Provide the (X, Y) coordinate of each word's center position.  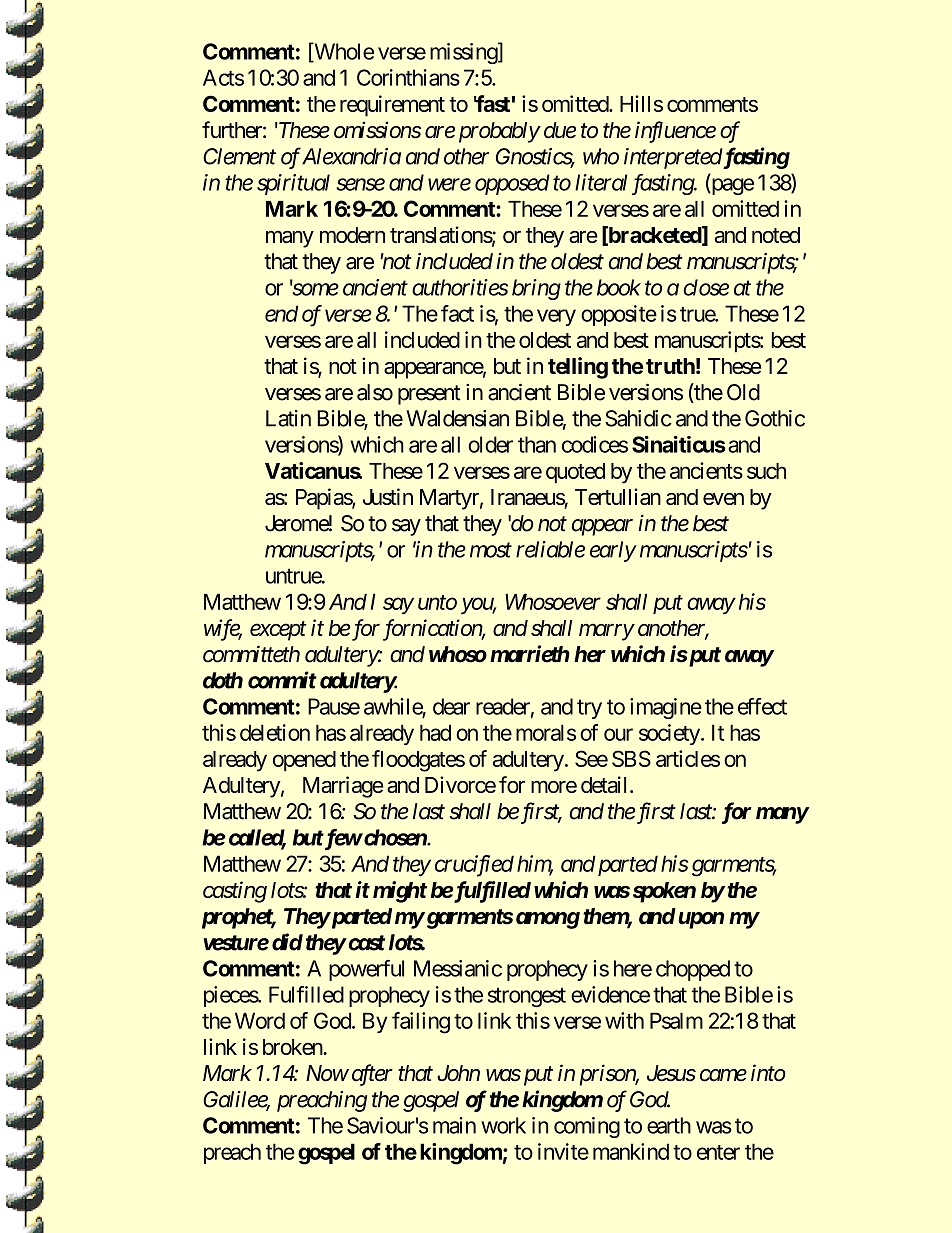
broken (293, 1047)
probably (499, 132)
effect (762, 706)
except (278, 631)
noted (776, 235)
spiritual (293, 184)
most (491, 550)
